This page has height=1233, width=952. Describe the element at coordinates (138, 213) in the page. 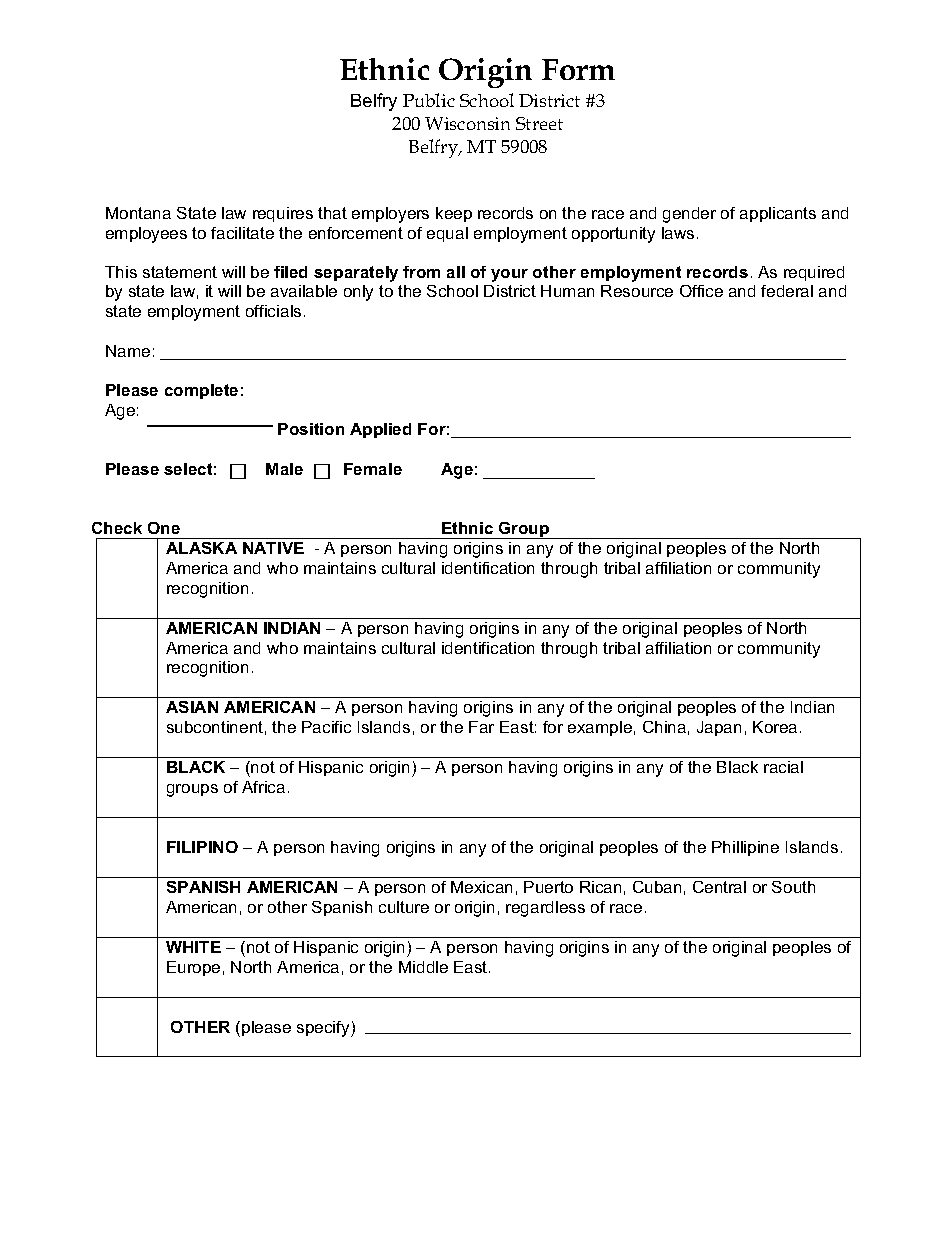

I see `Montana` at that location.
